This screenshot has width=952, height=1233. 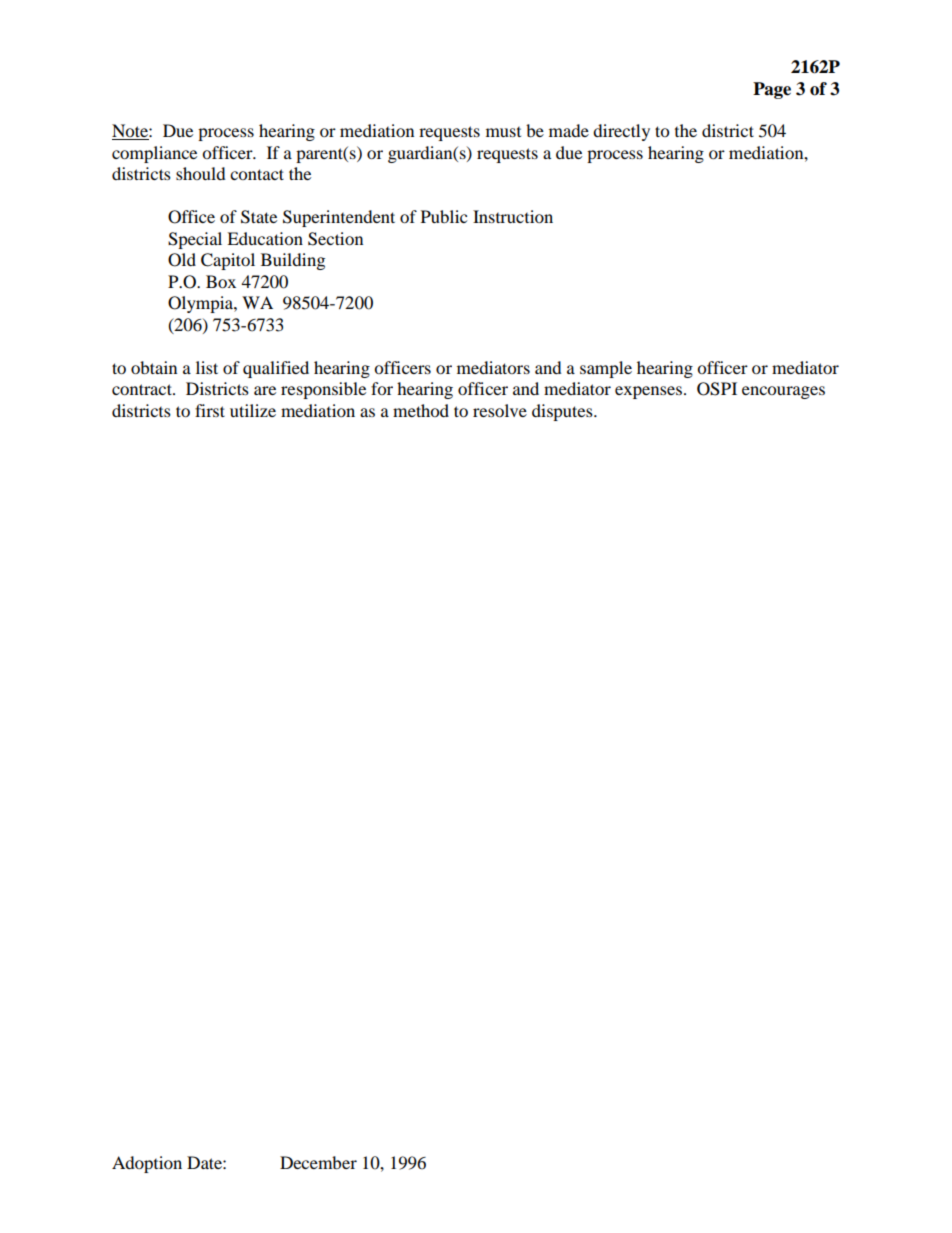 I want to click on method, so click(x=421, y=410).
